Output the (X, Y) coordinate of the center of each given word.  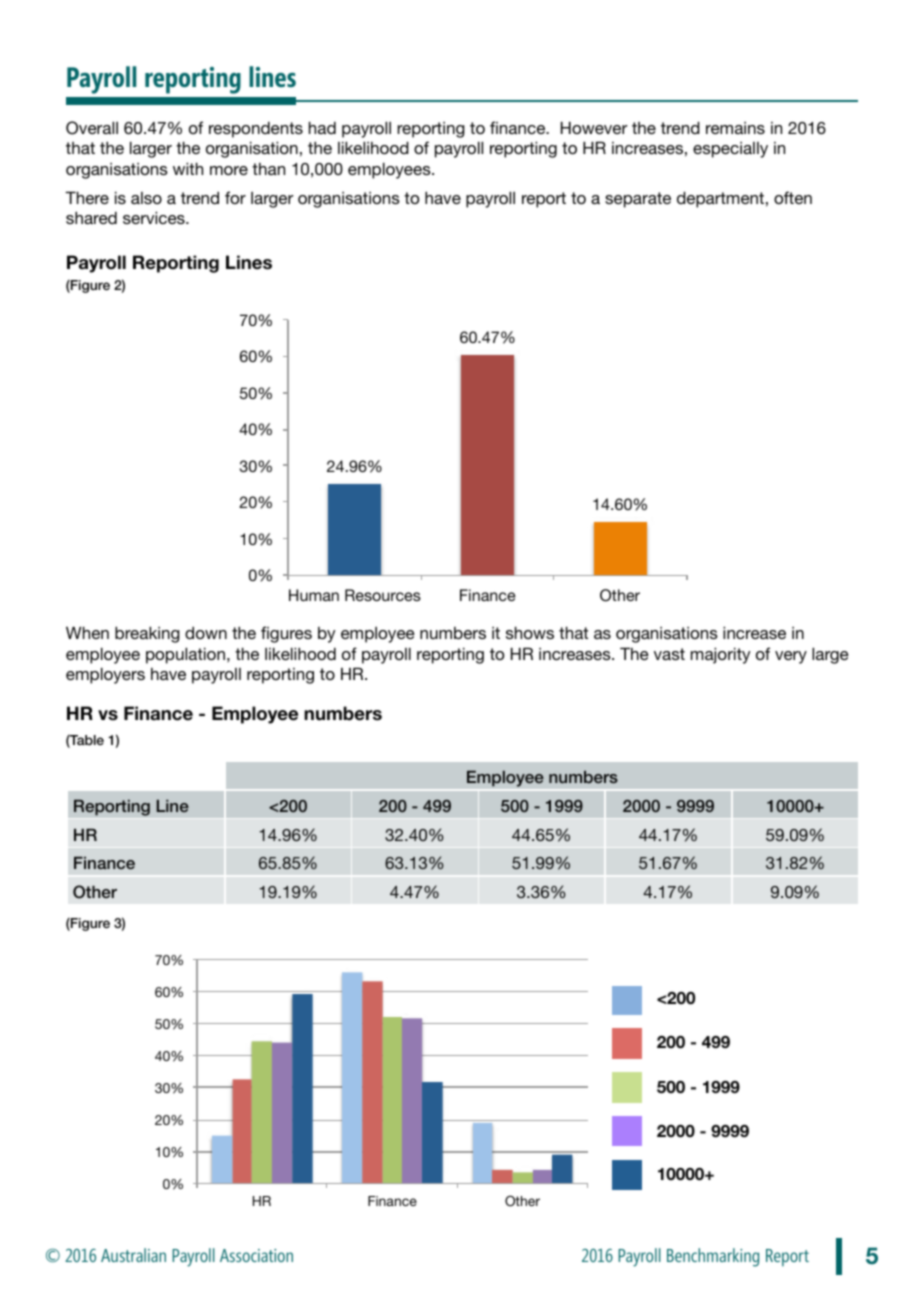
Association (256, 1255)
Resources (383, 595)
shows (530, 632)
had (322, 127)
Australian (133, 1255)
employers (105, 675)
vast (669, 654)
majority (720, 655)
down (206, 632)
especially (730, 150)
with (188, 168)
